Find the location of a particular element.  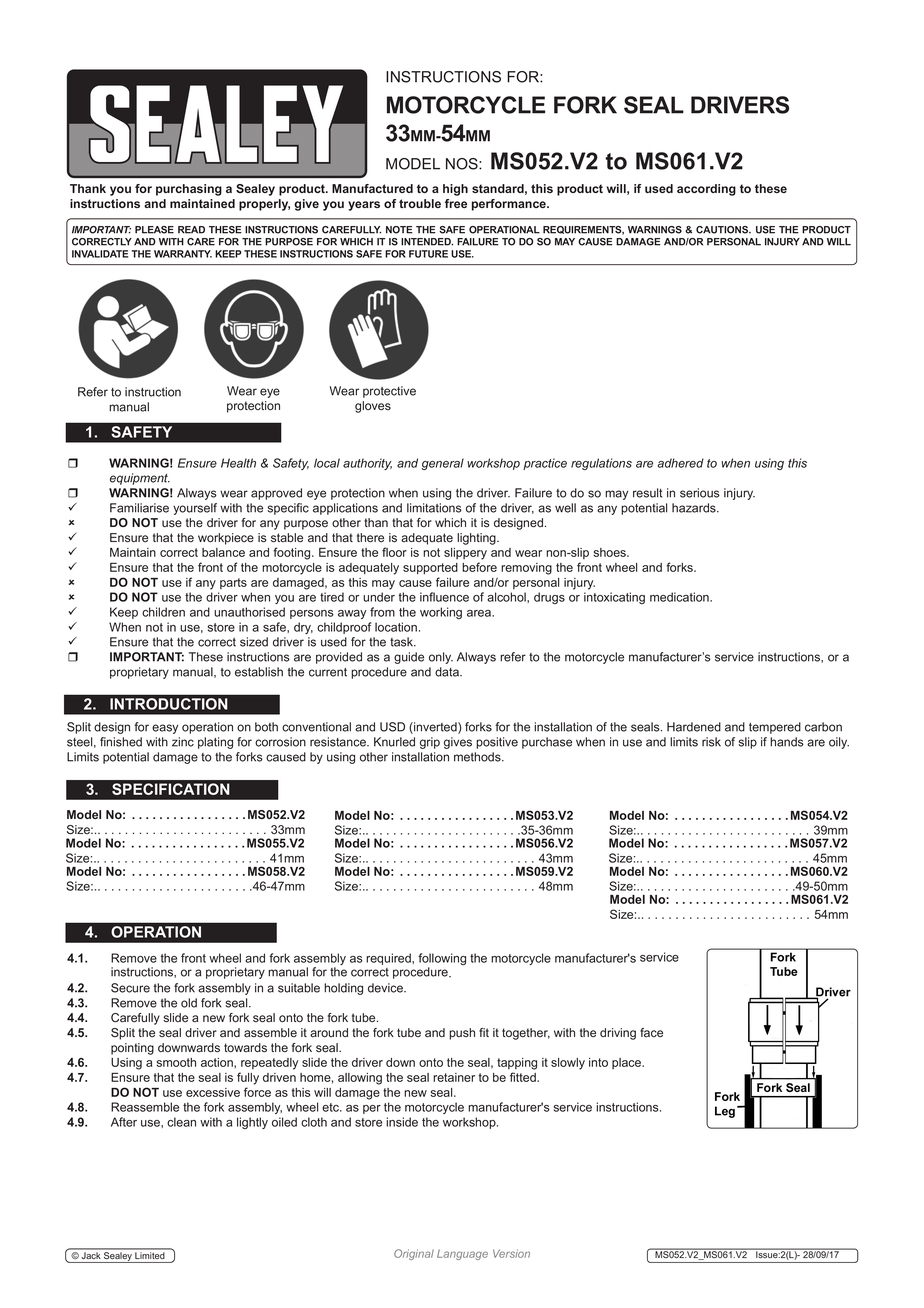

tempered is located at coordinates (775, 728).
